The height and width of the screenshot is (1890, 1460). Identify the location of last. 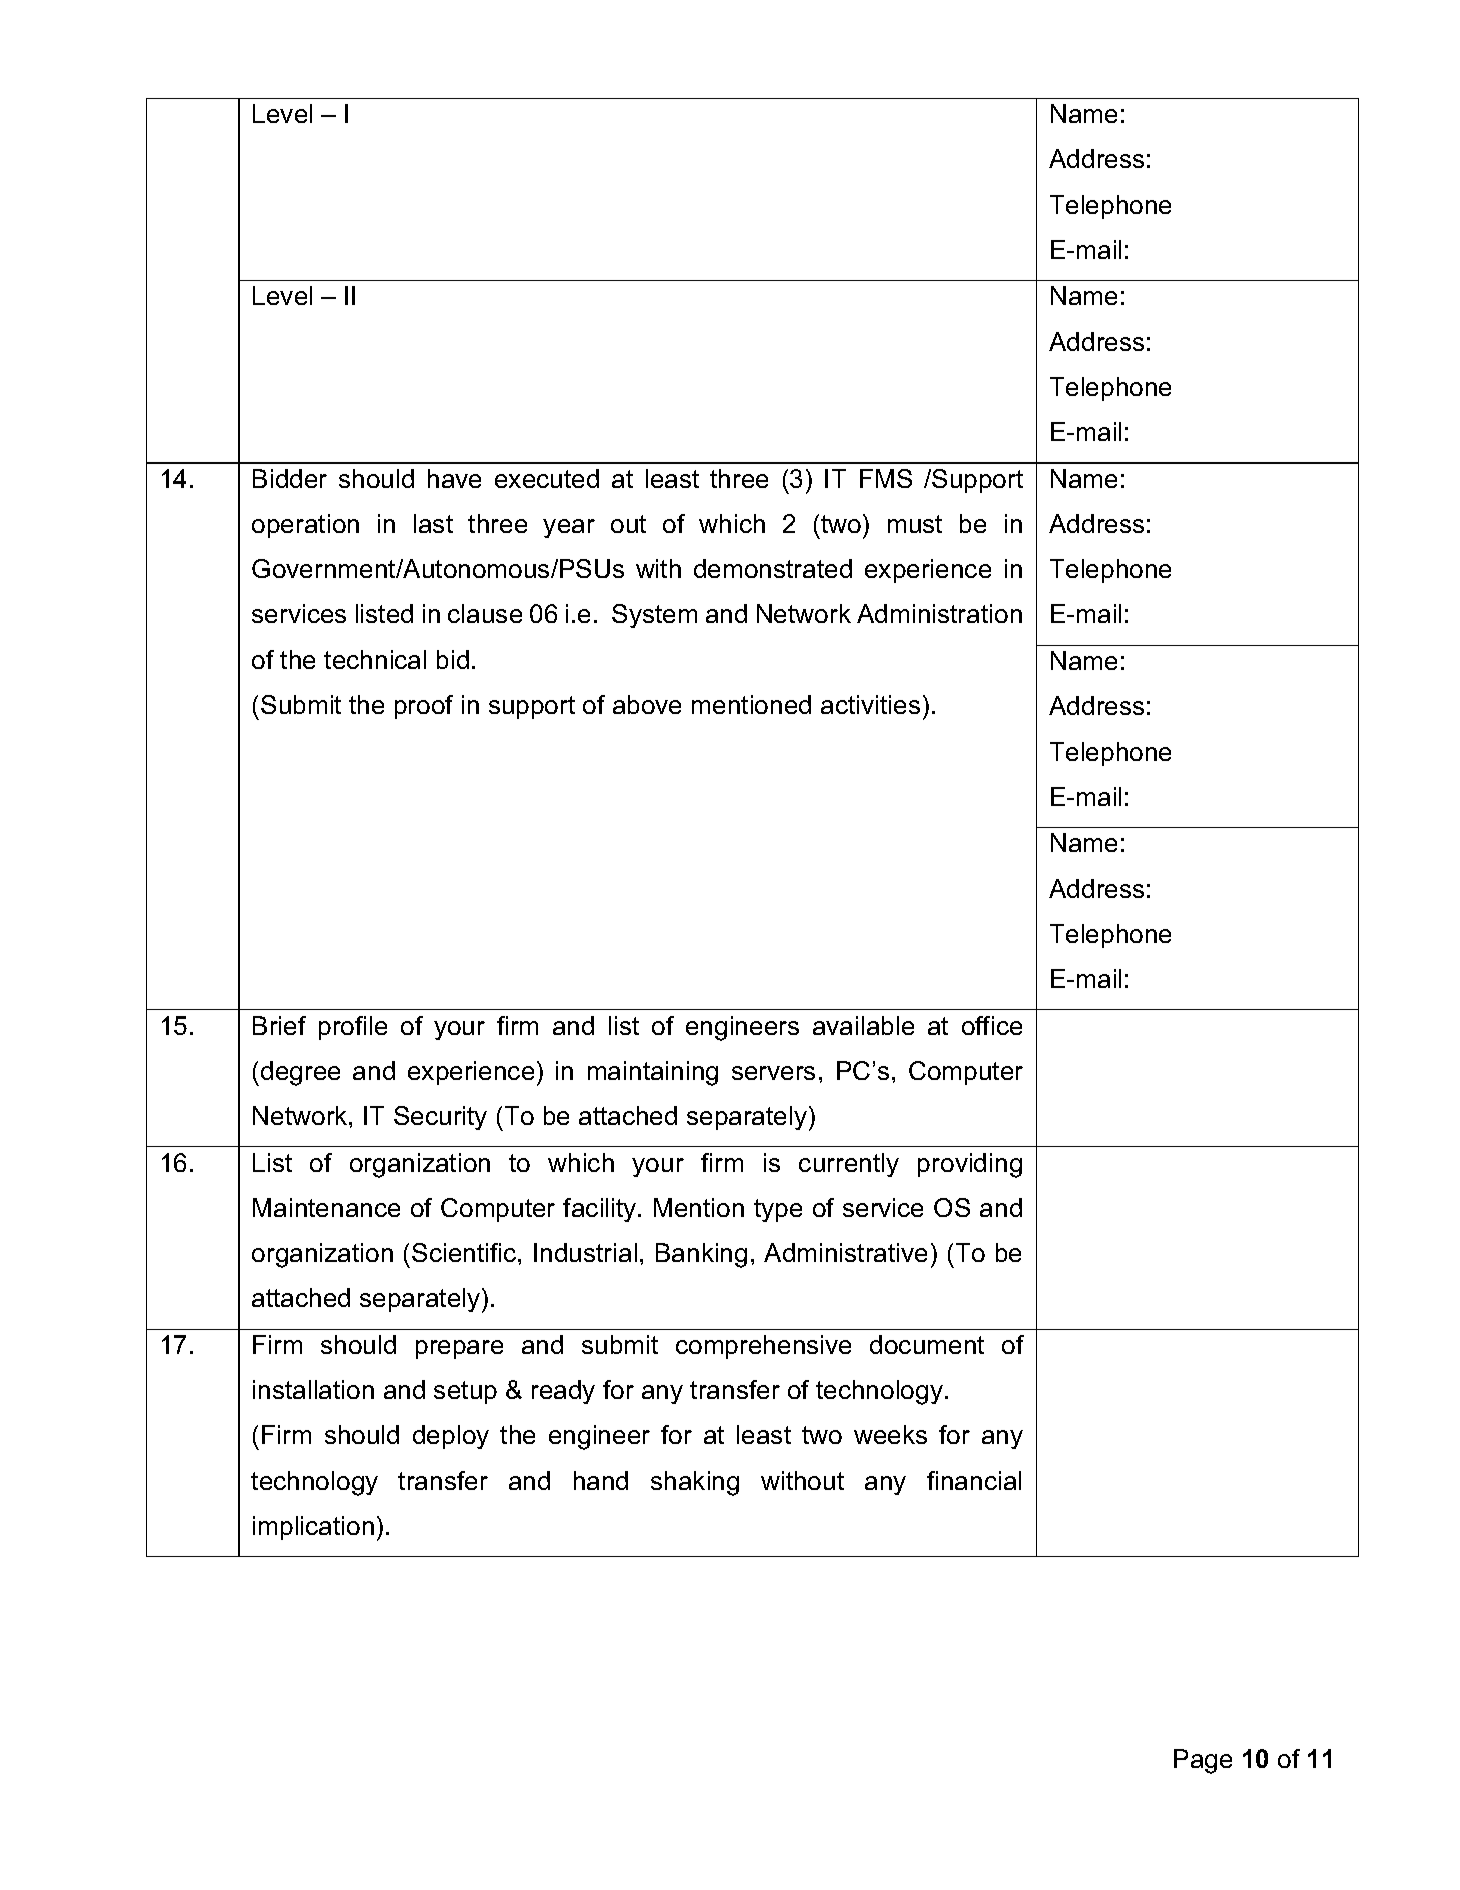
(433, 523).
